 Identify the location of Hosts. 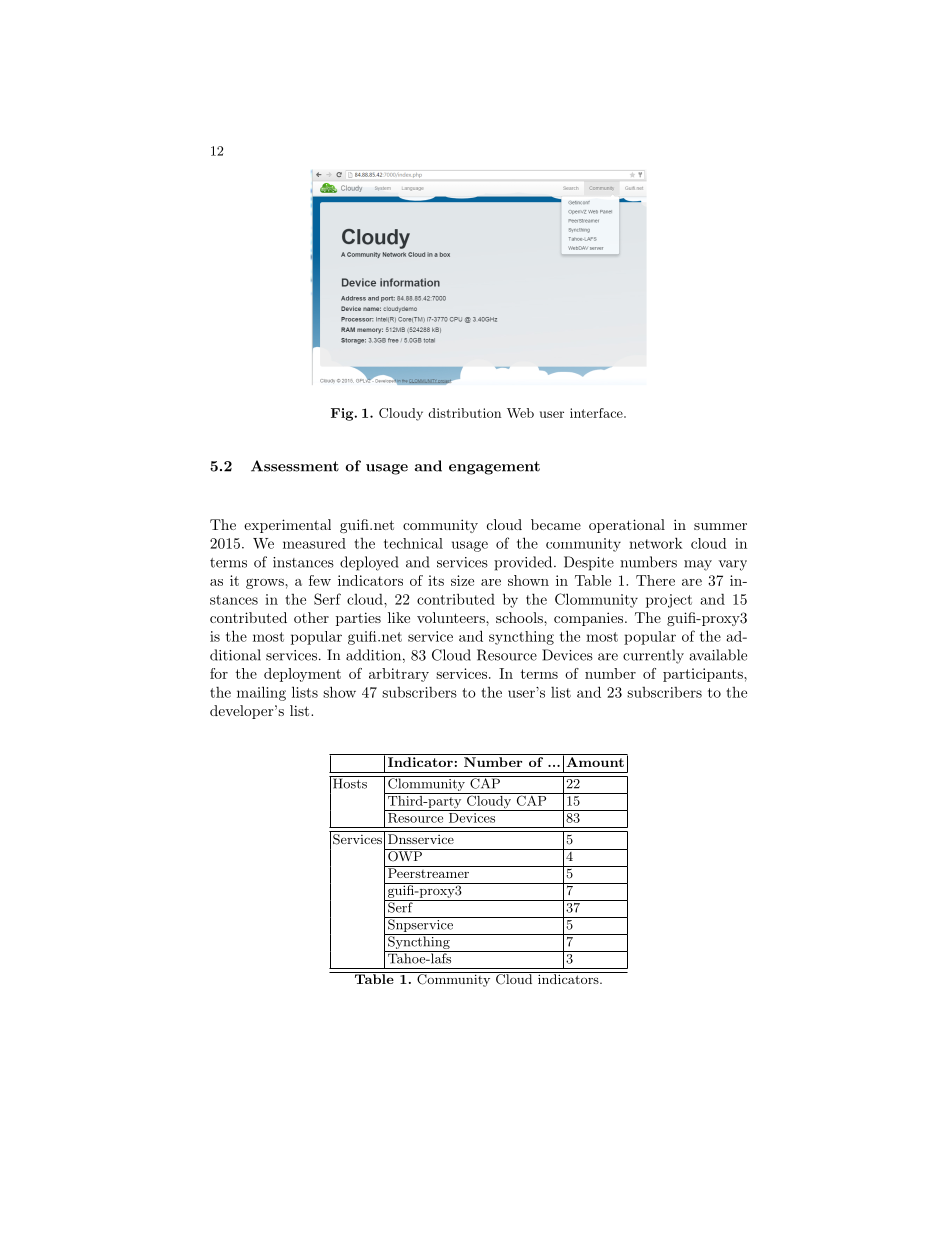
(350, 782).
